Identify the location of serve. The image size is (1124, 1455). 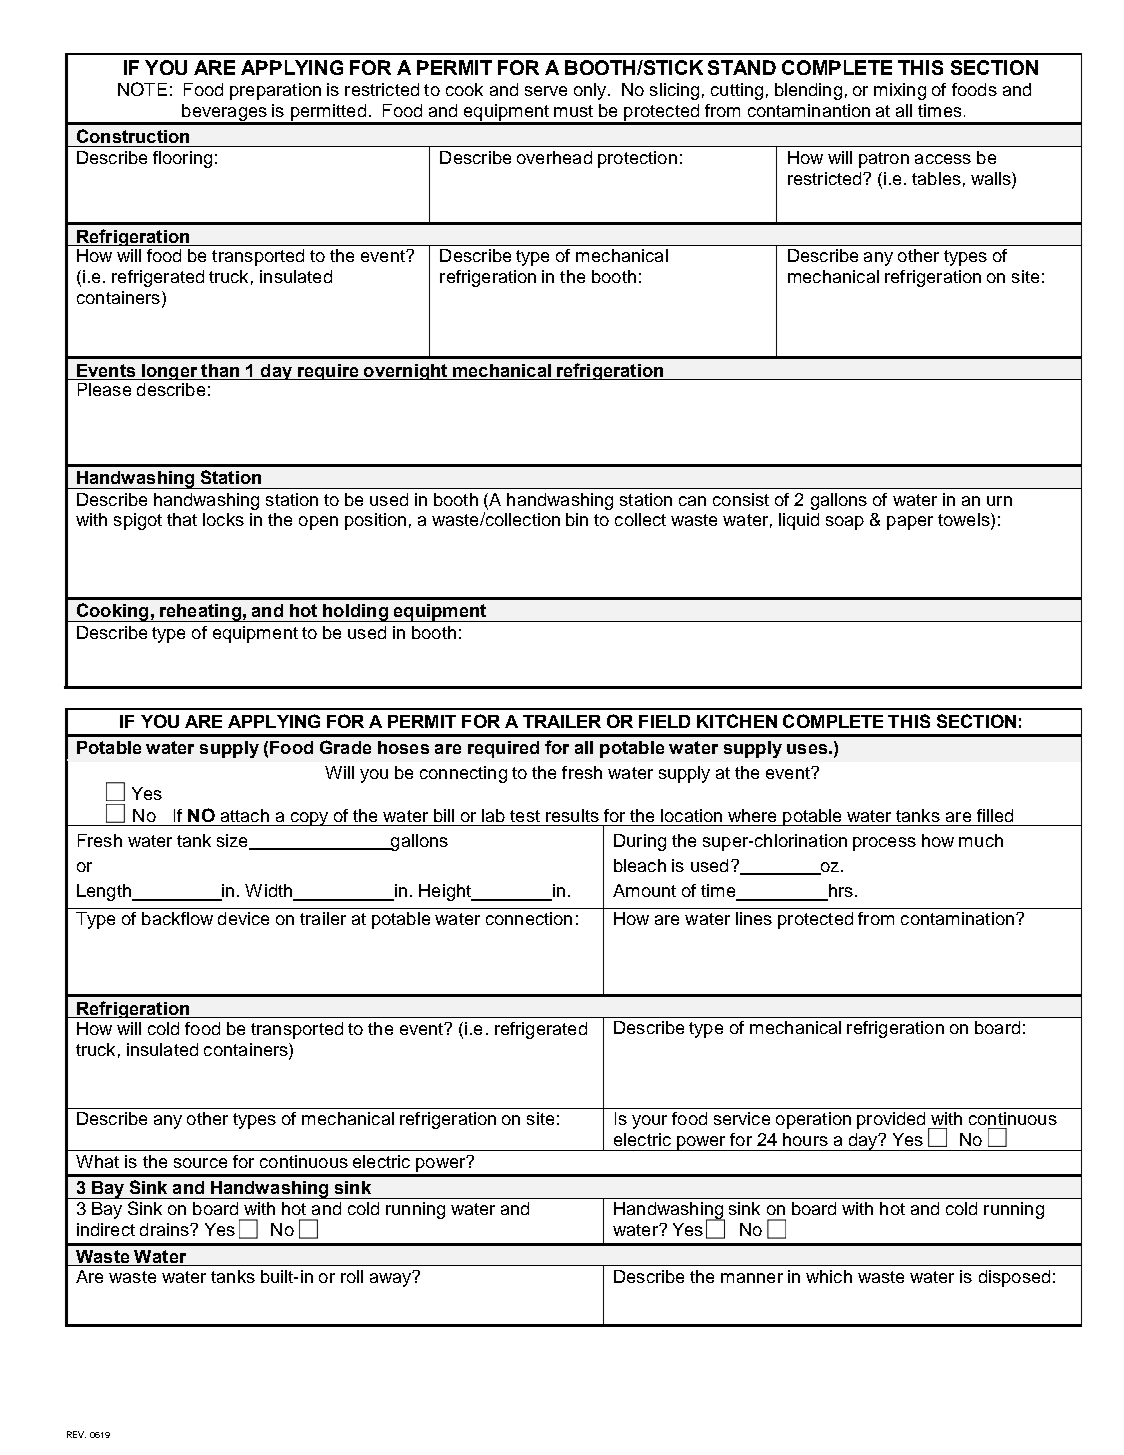
(546, 91).
